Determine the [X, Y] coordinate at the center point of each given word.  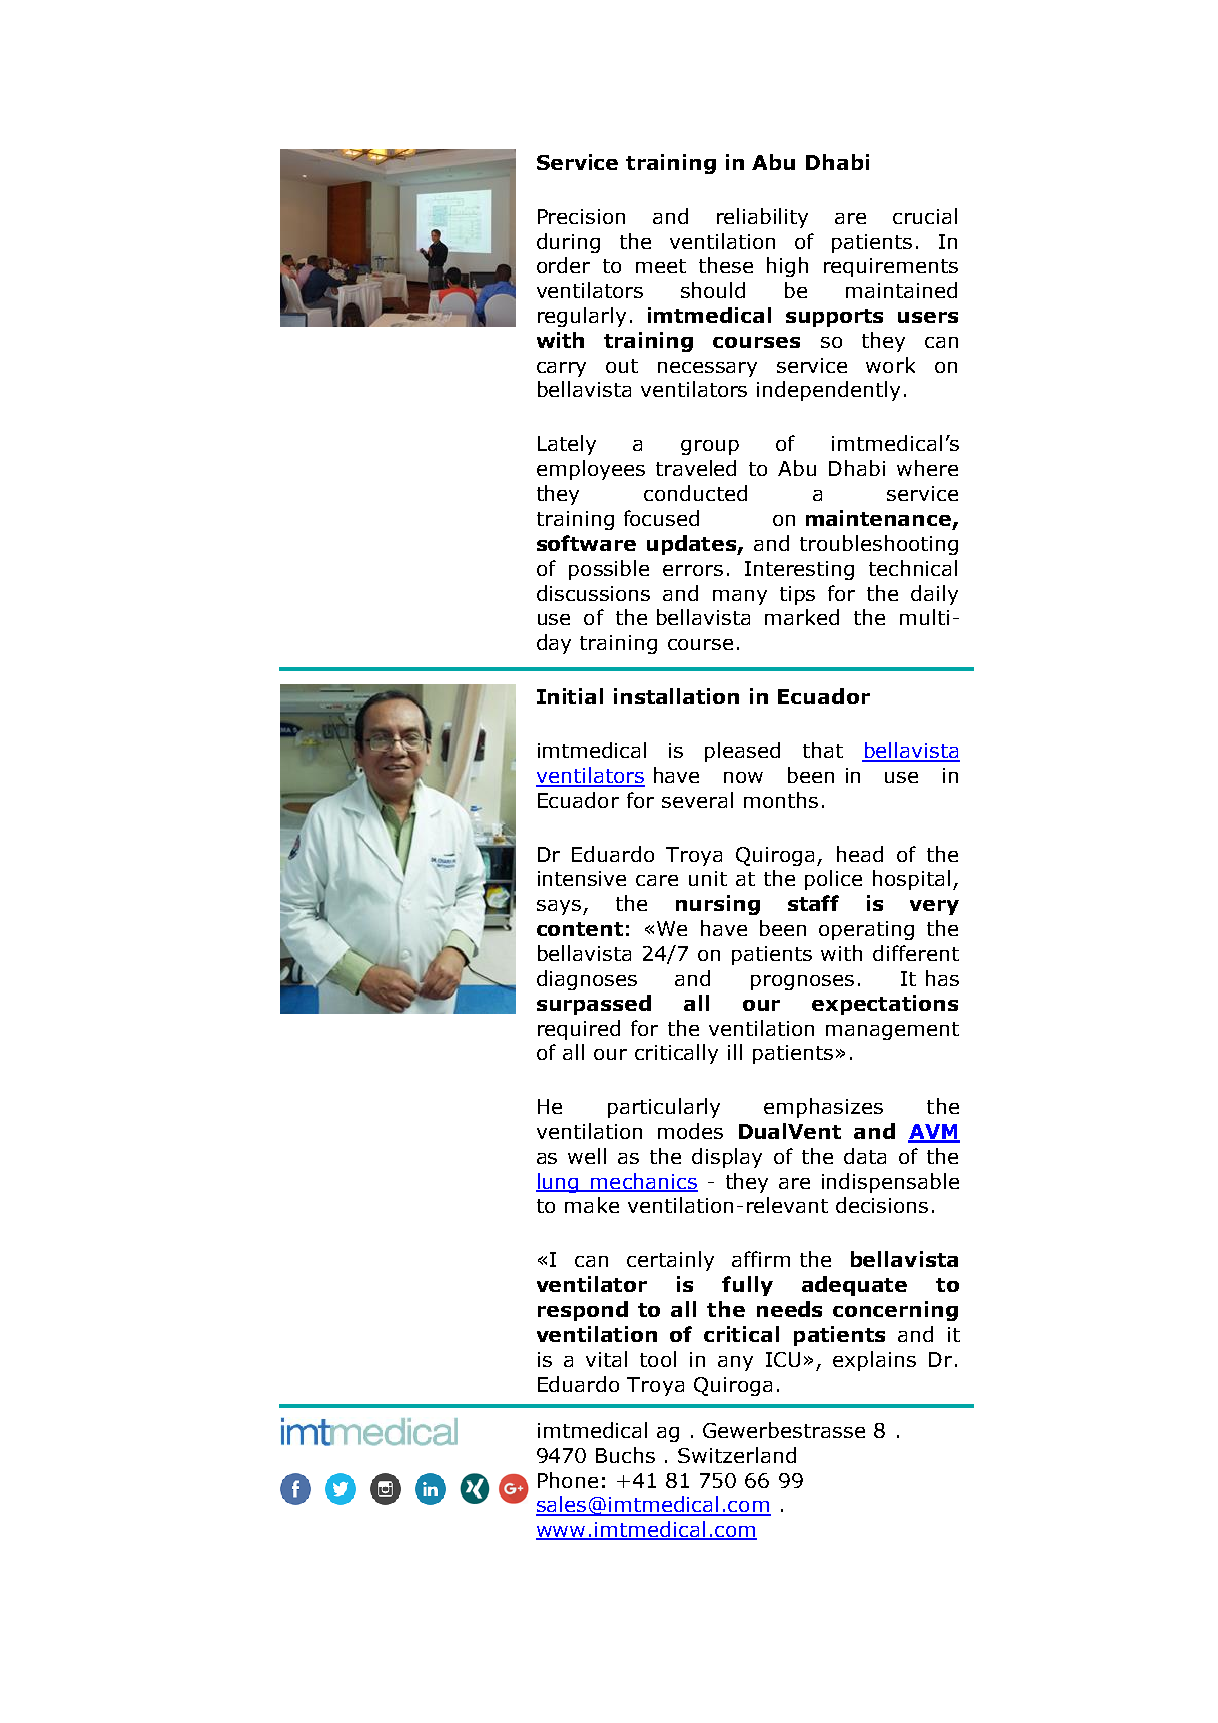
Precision [581, 216]
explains [874, 1361]
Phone [568, 1480]
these [726, 265]
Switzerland [737, 1455]
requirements [891, 267]
